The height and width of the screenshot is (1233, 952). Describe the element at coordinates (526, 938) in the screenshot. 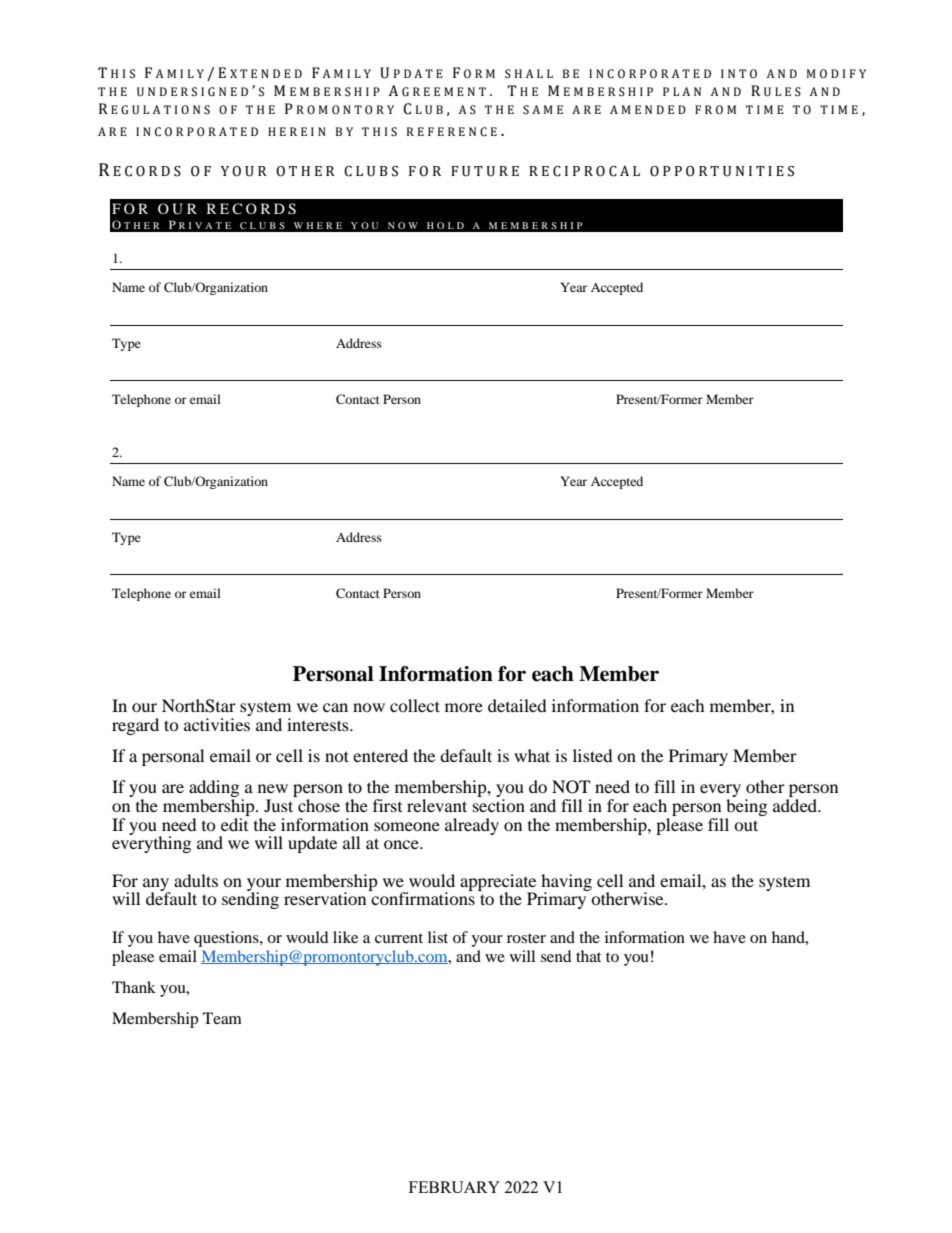

I see `roster` at that location.
